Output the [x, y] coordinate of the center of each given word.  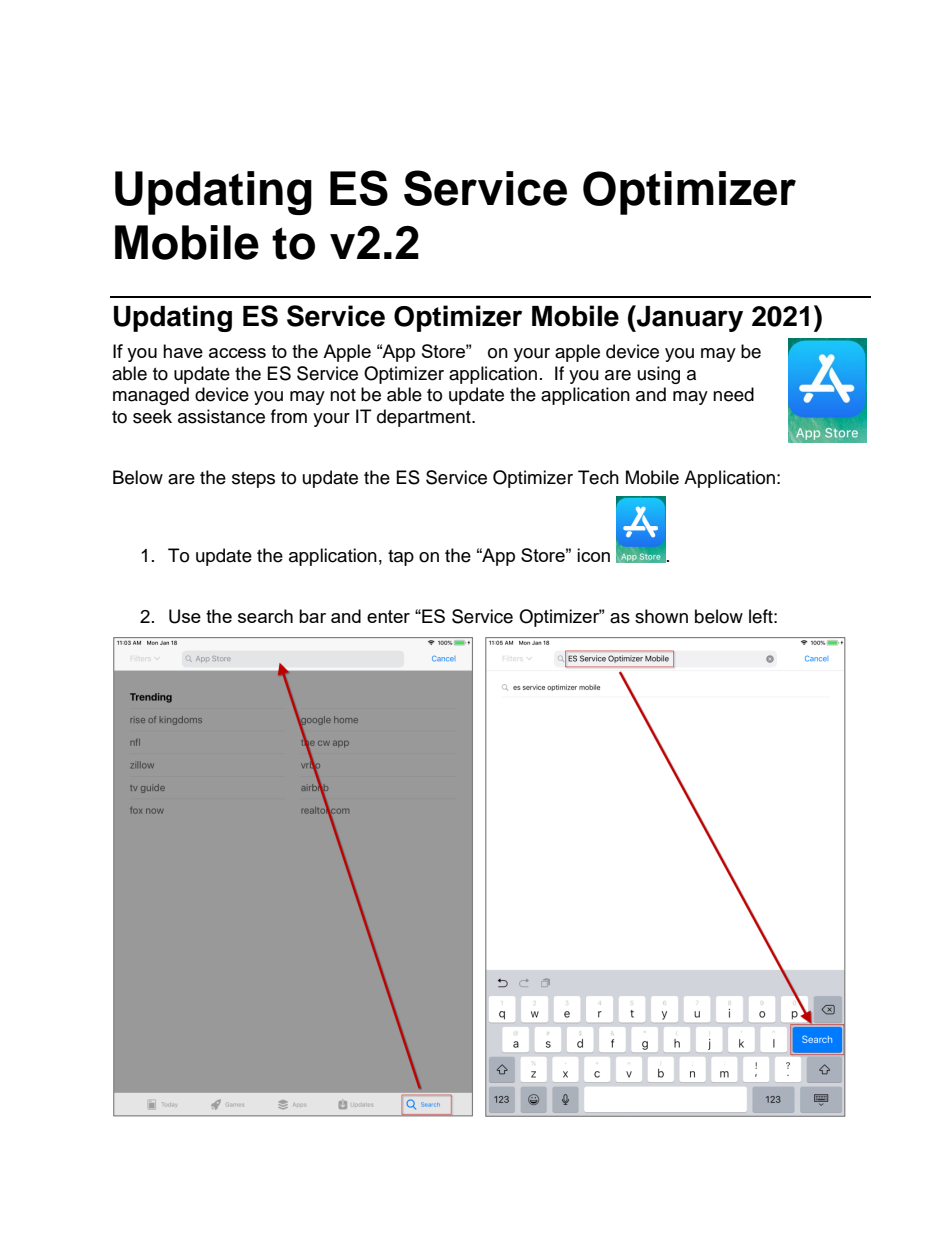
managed [151, 396]
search [265, 616]
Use [185, 616]
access [237, 353]
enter [388, 616]
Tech [598, 477]
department [425, 418]
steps [253, 480]
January [689, 318]
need [733, 394]
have [183, 351]
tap [401, 558]
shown [661, 616]
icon [593, 555]
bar [312, 616]
